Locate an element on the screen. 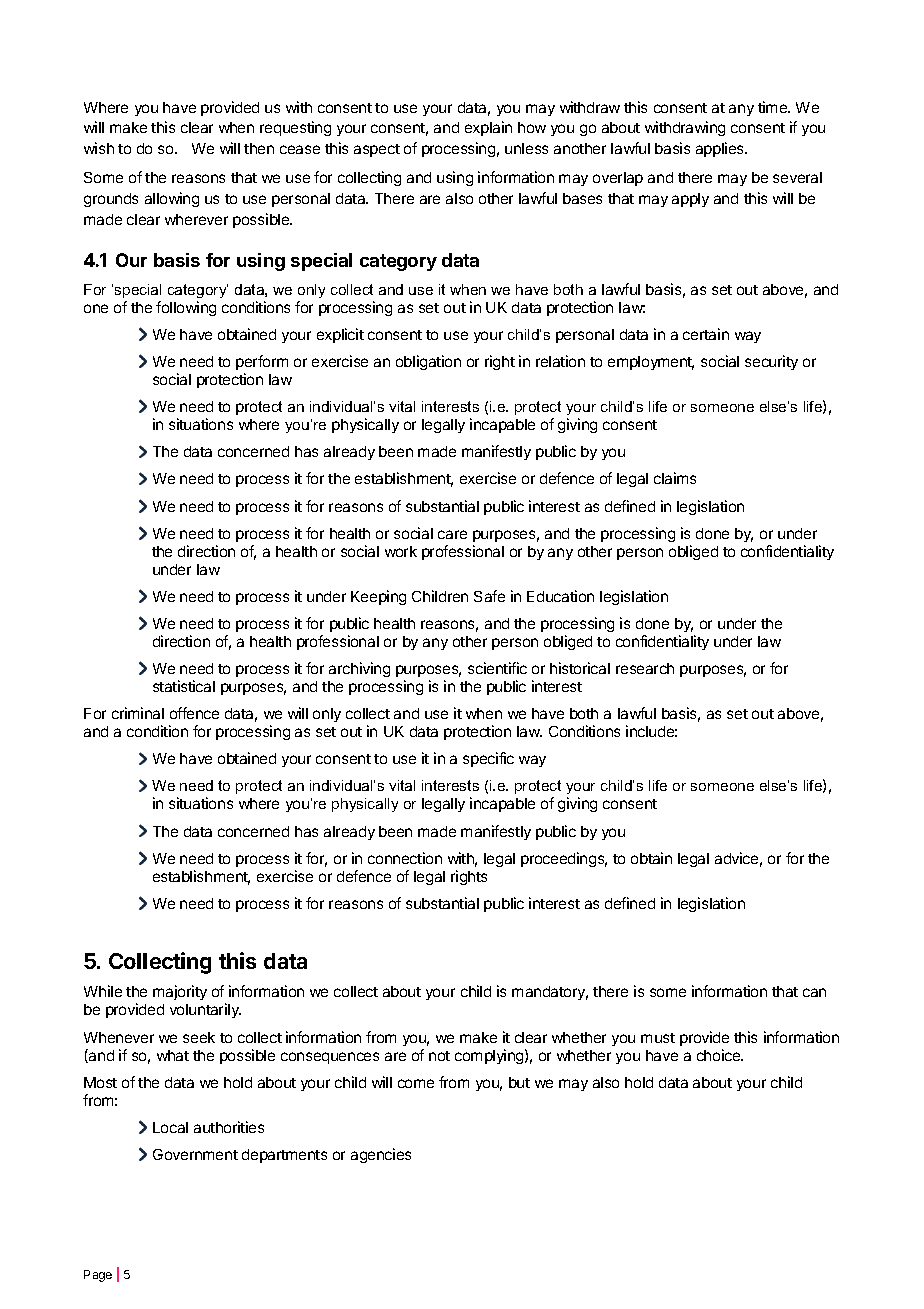 This screenshot has height=1309, width=924. Page is located at coordinates (98, 1276).
